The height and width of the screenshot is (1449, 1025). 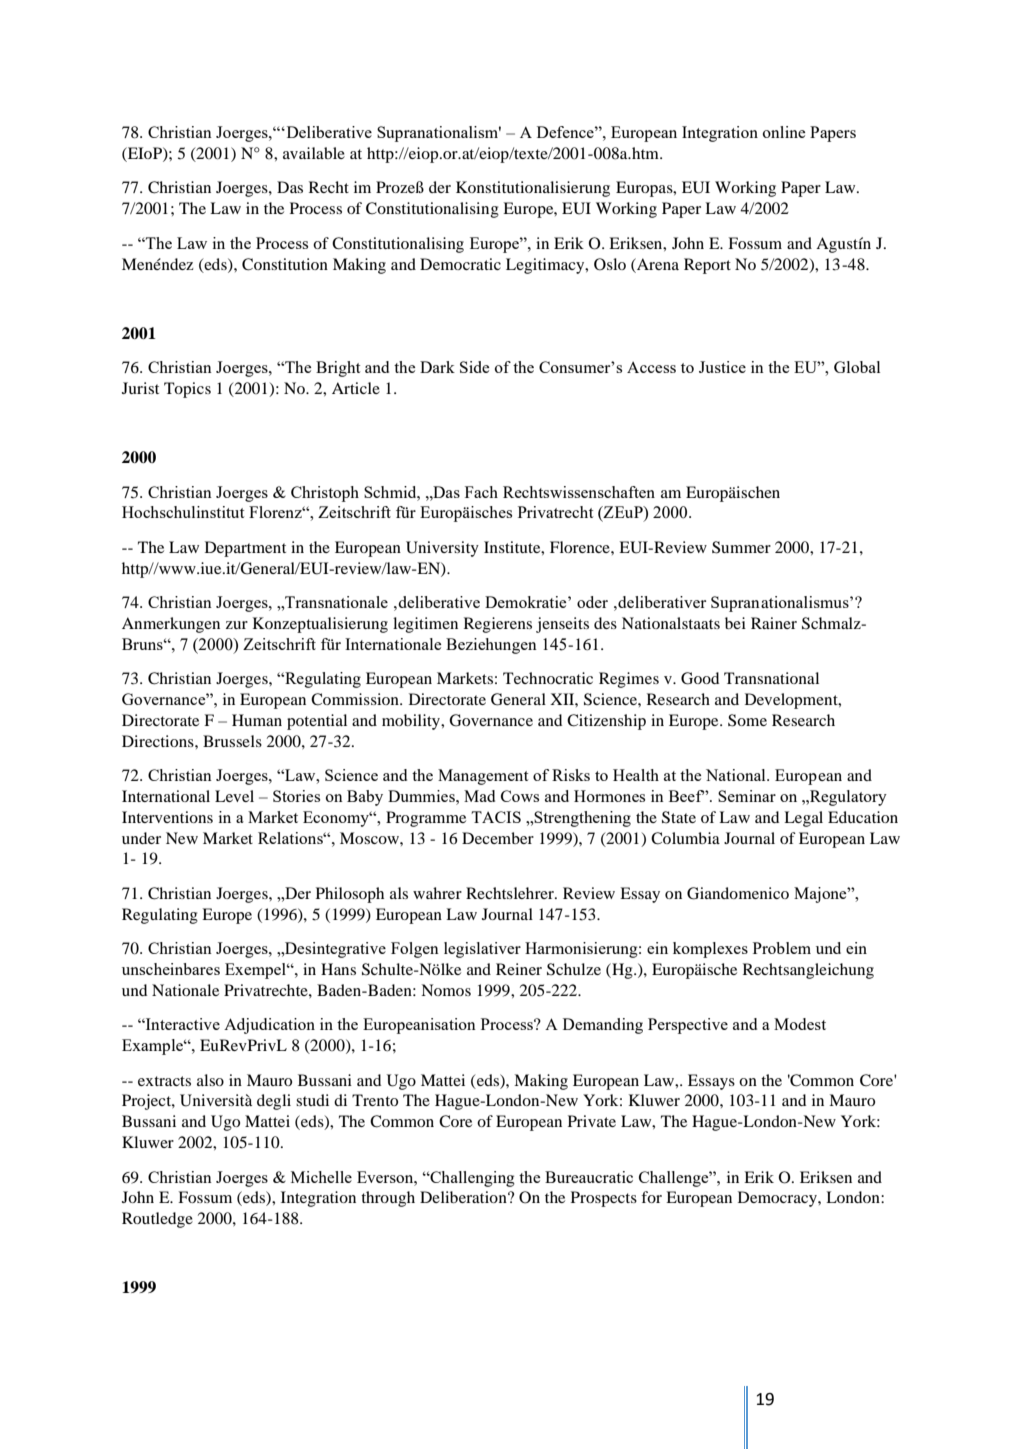 What do you see at coordinates (187, 390) in the screenshot?
I see `Topics` at bounding box center [187, 390].
